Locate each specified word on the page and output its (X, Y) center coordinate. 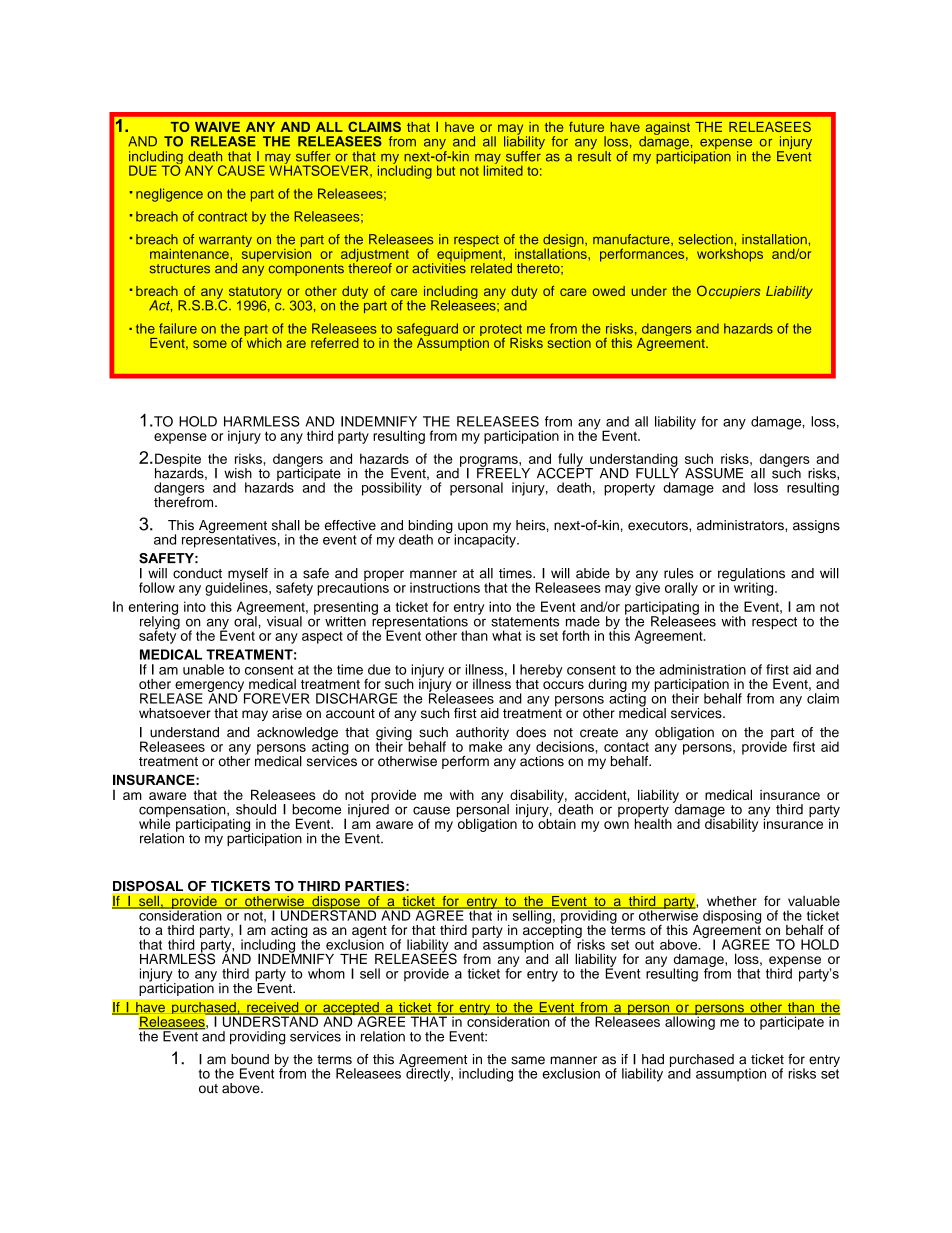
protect (501, 331)
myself (248, 576)
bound (250, 1059)
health (653, 822)
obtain (557, 822)
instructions (445, 587)
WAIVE (217, 127)
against (667, 129)
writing (753, 588)
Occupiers (729, 292)
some (210, 344)
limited (503, 169)
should (256, 809)
